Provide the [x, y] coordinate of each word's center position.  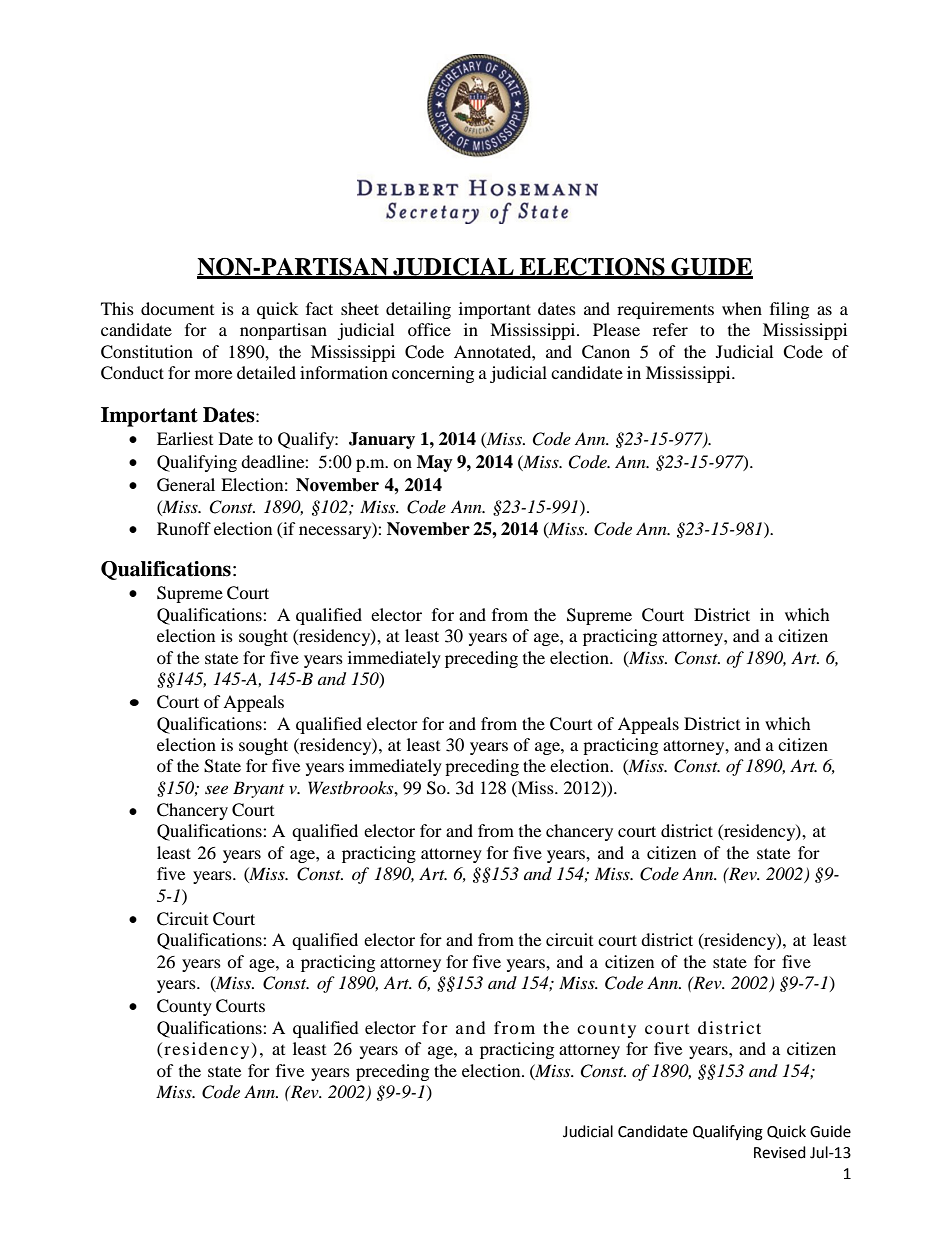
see [216, 789]
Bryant [258, 789]
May [435, 463]
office [429, 329]
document [177, 308]
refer [670, 329]
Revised [780, 1152]
